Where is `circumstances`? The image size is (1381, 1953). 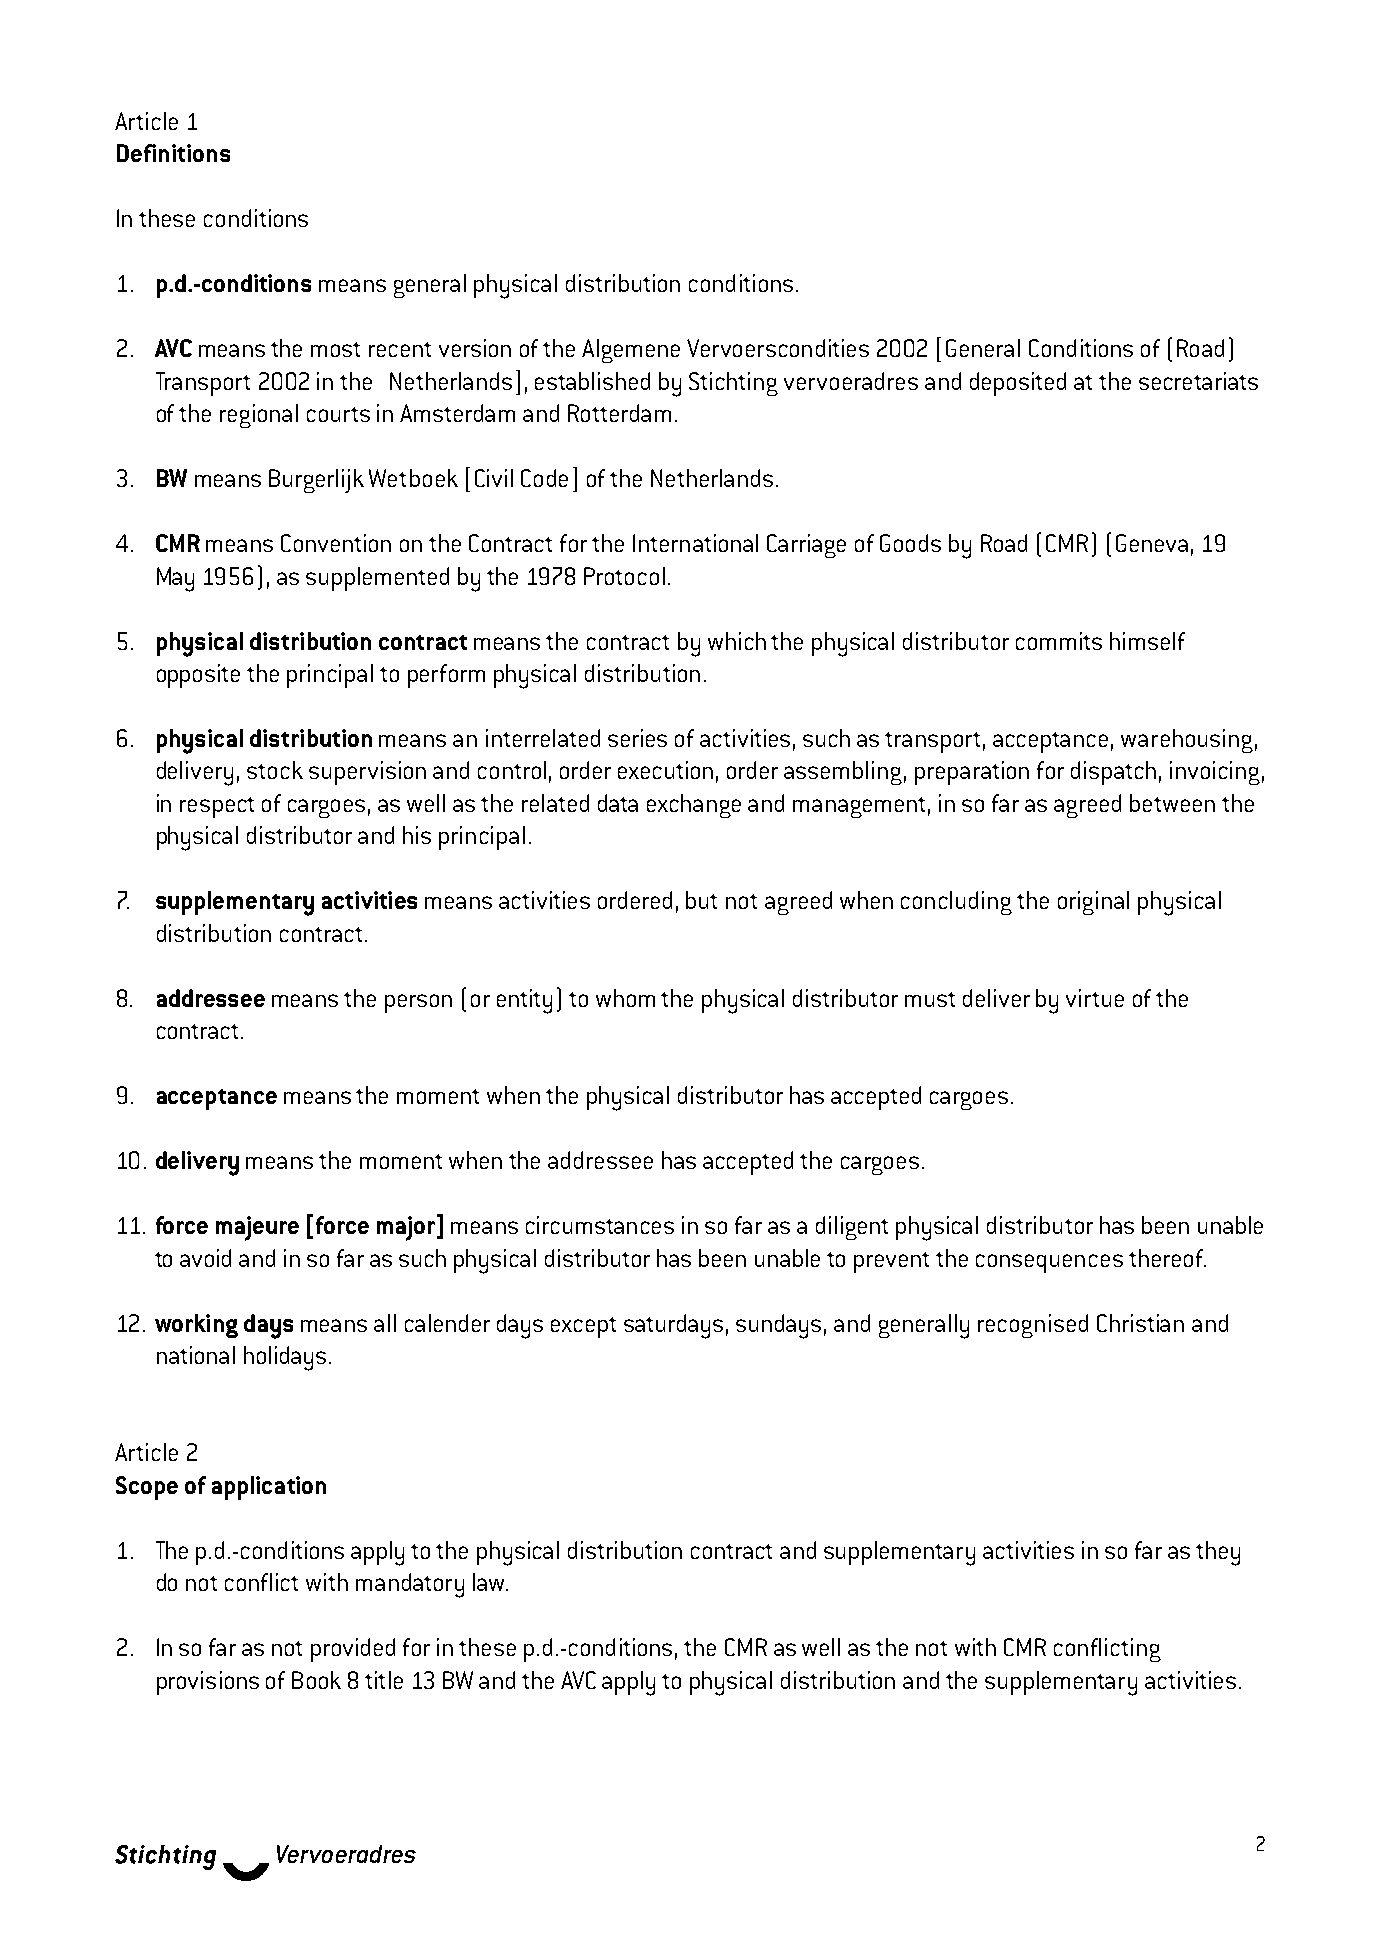
circumstances is located at coordinates (600, 1225).
